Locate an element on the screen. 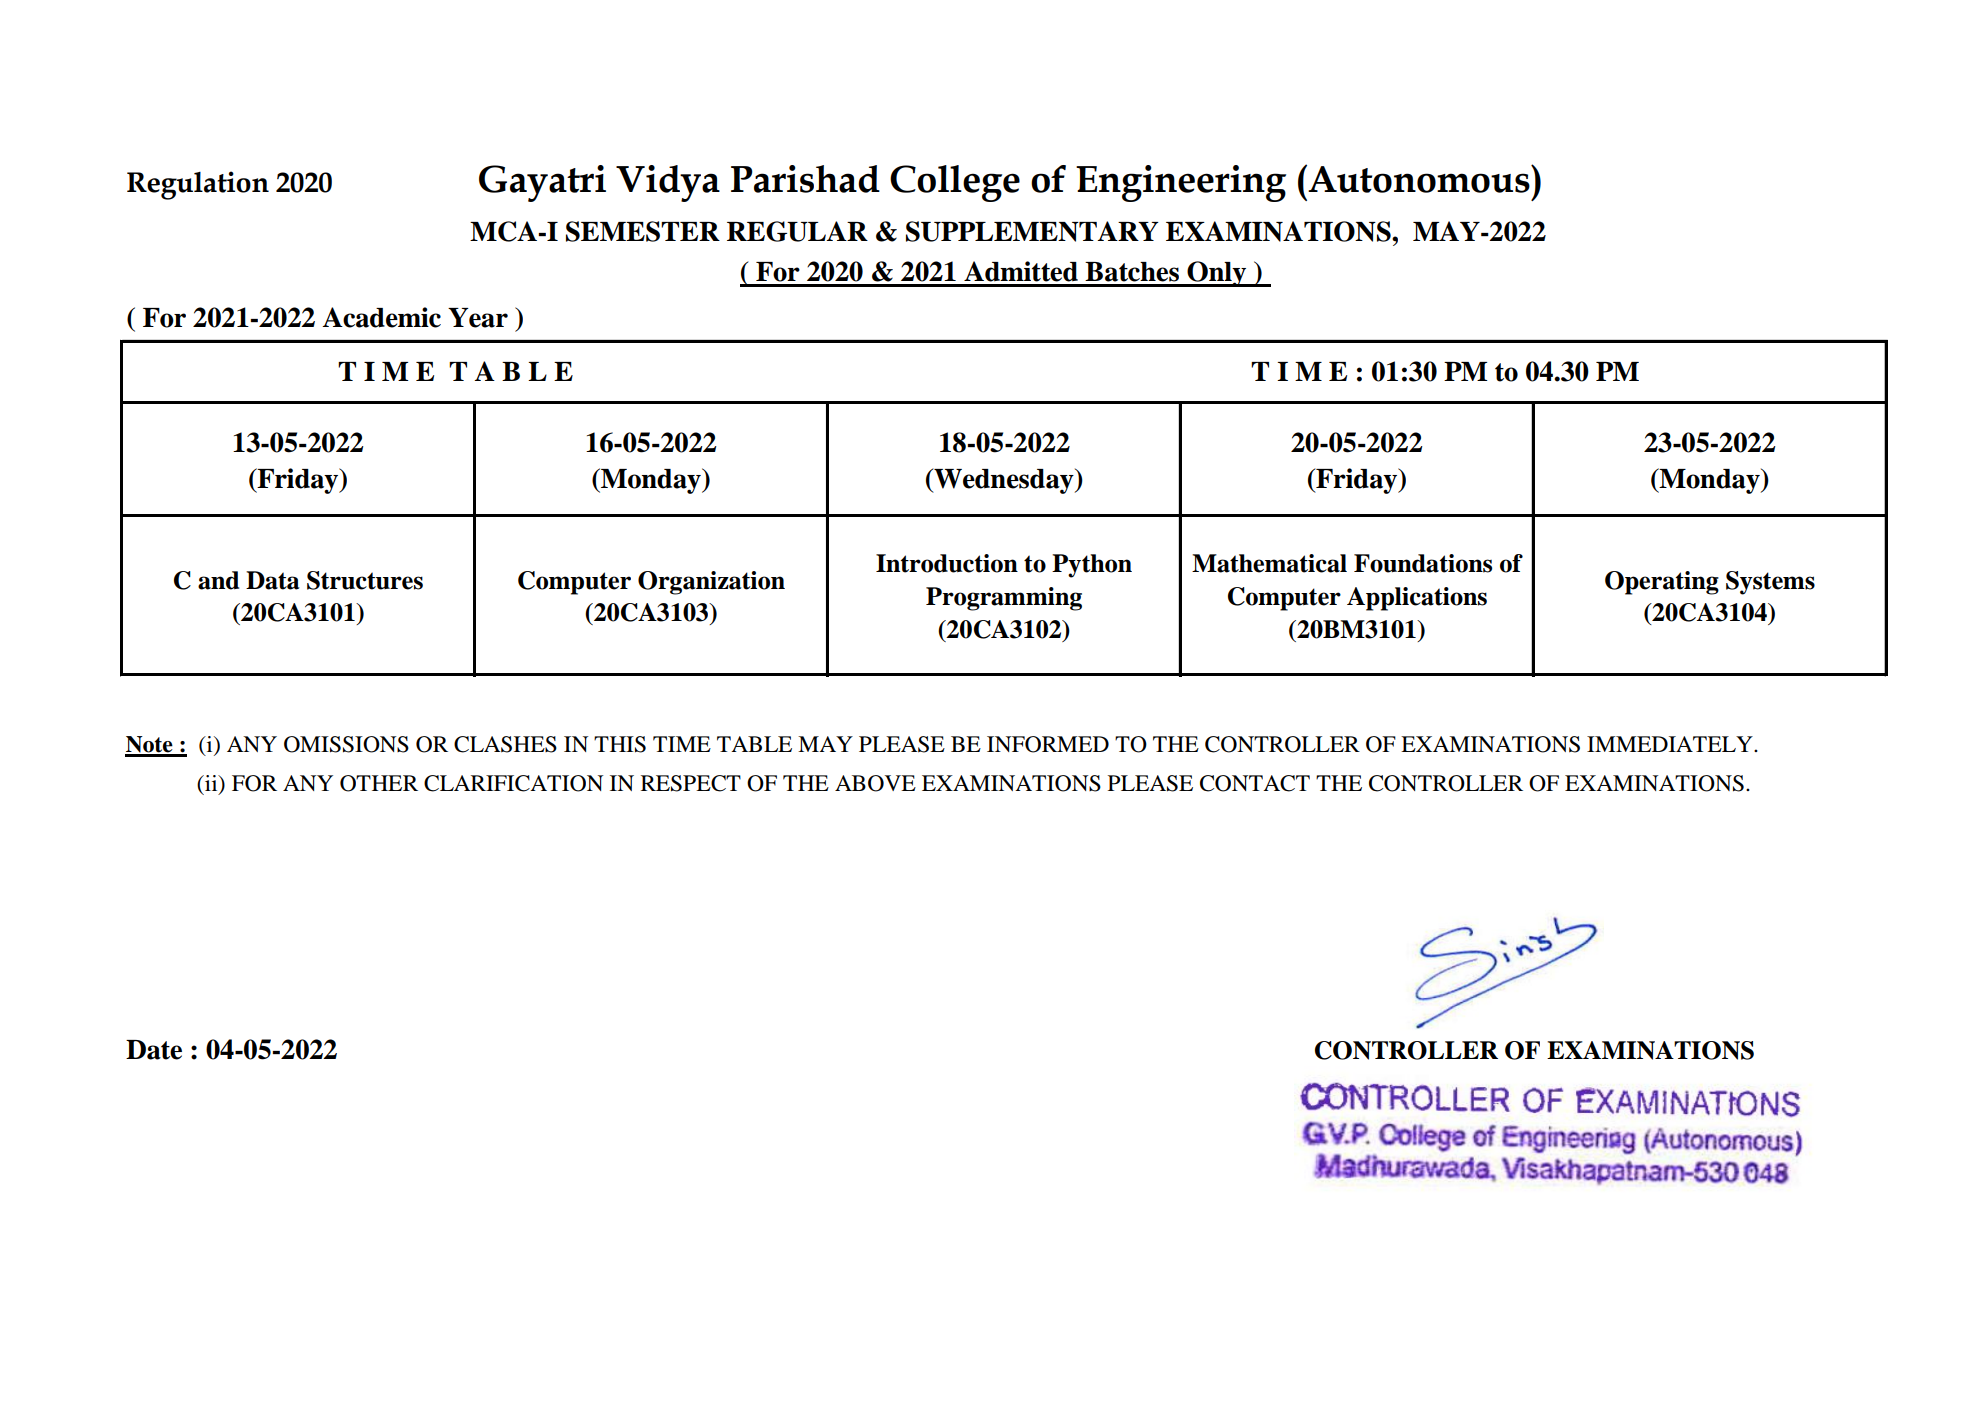 This screenshot has height=1401, width=1982. Programming is located at coordinates (1004, 599).
